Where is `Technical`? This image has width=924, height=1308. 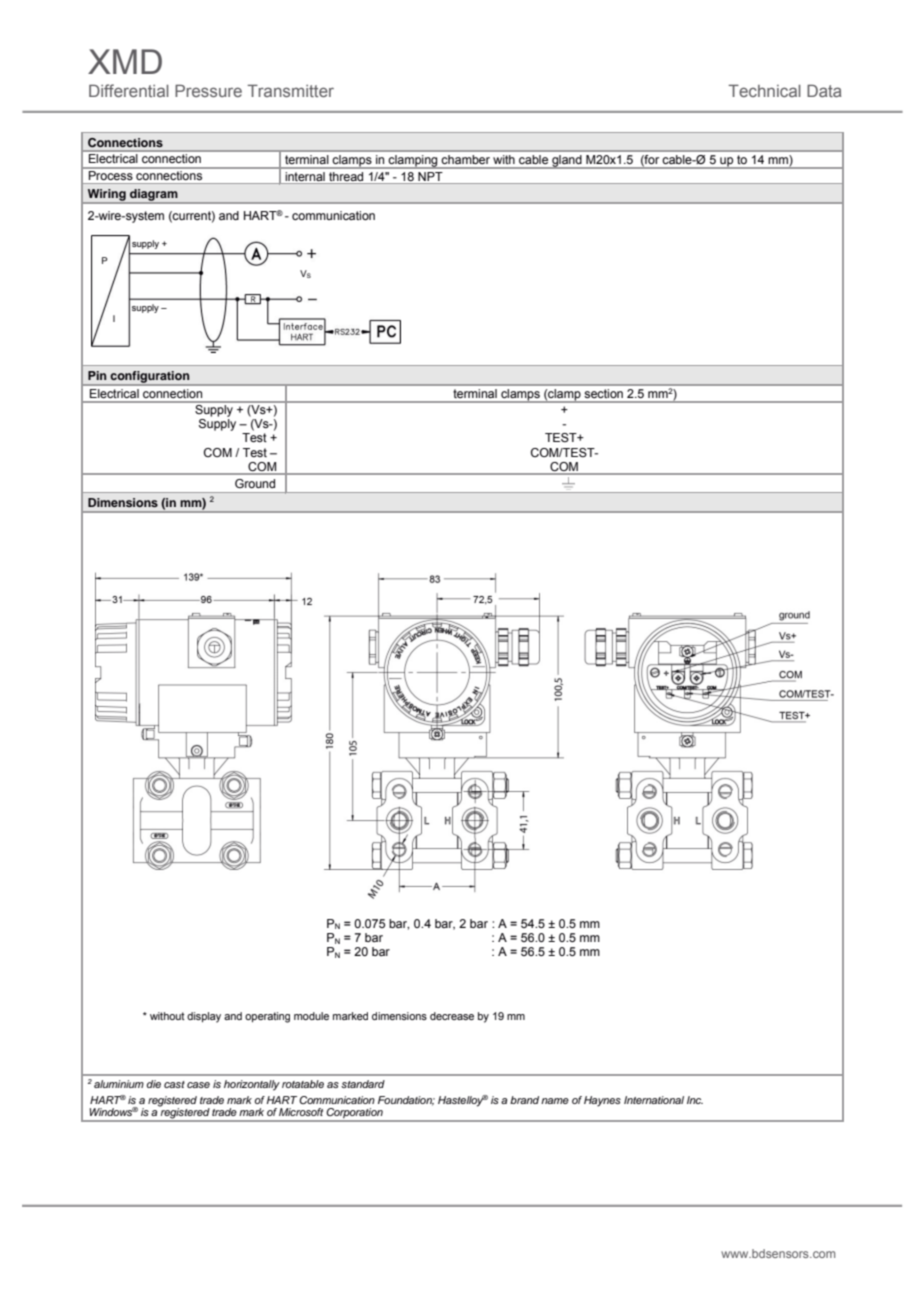 Technical is located at coordinates (764, 90).
